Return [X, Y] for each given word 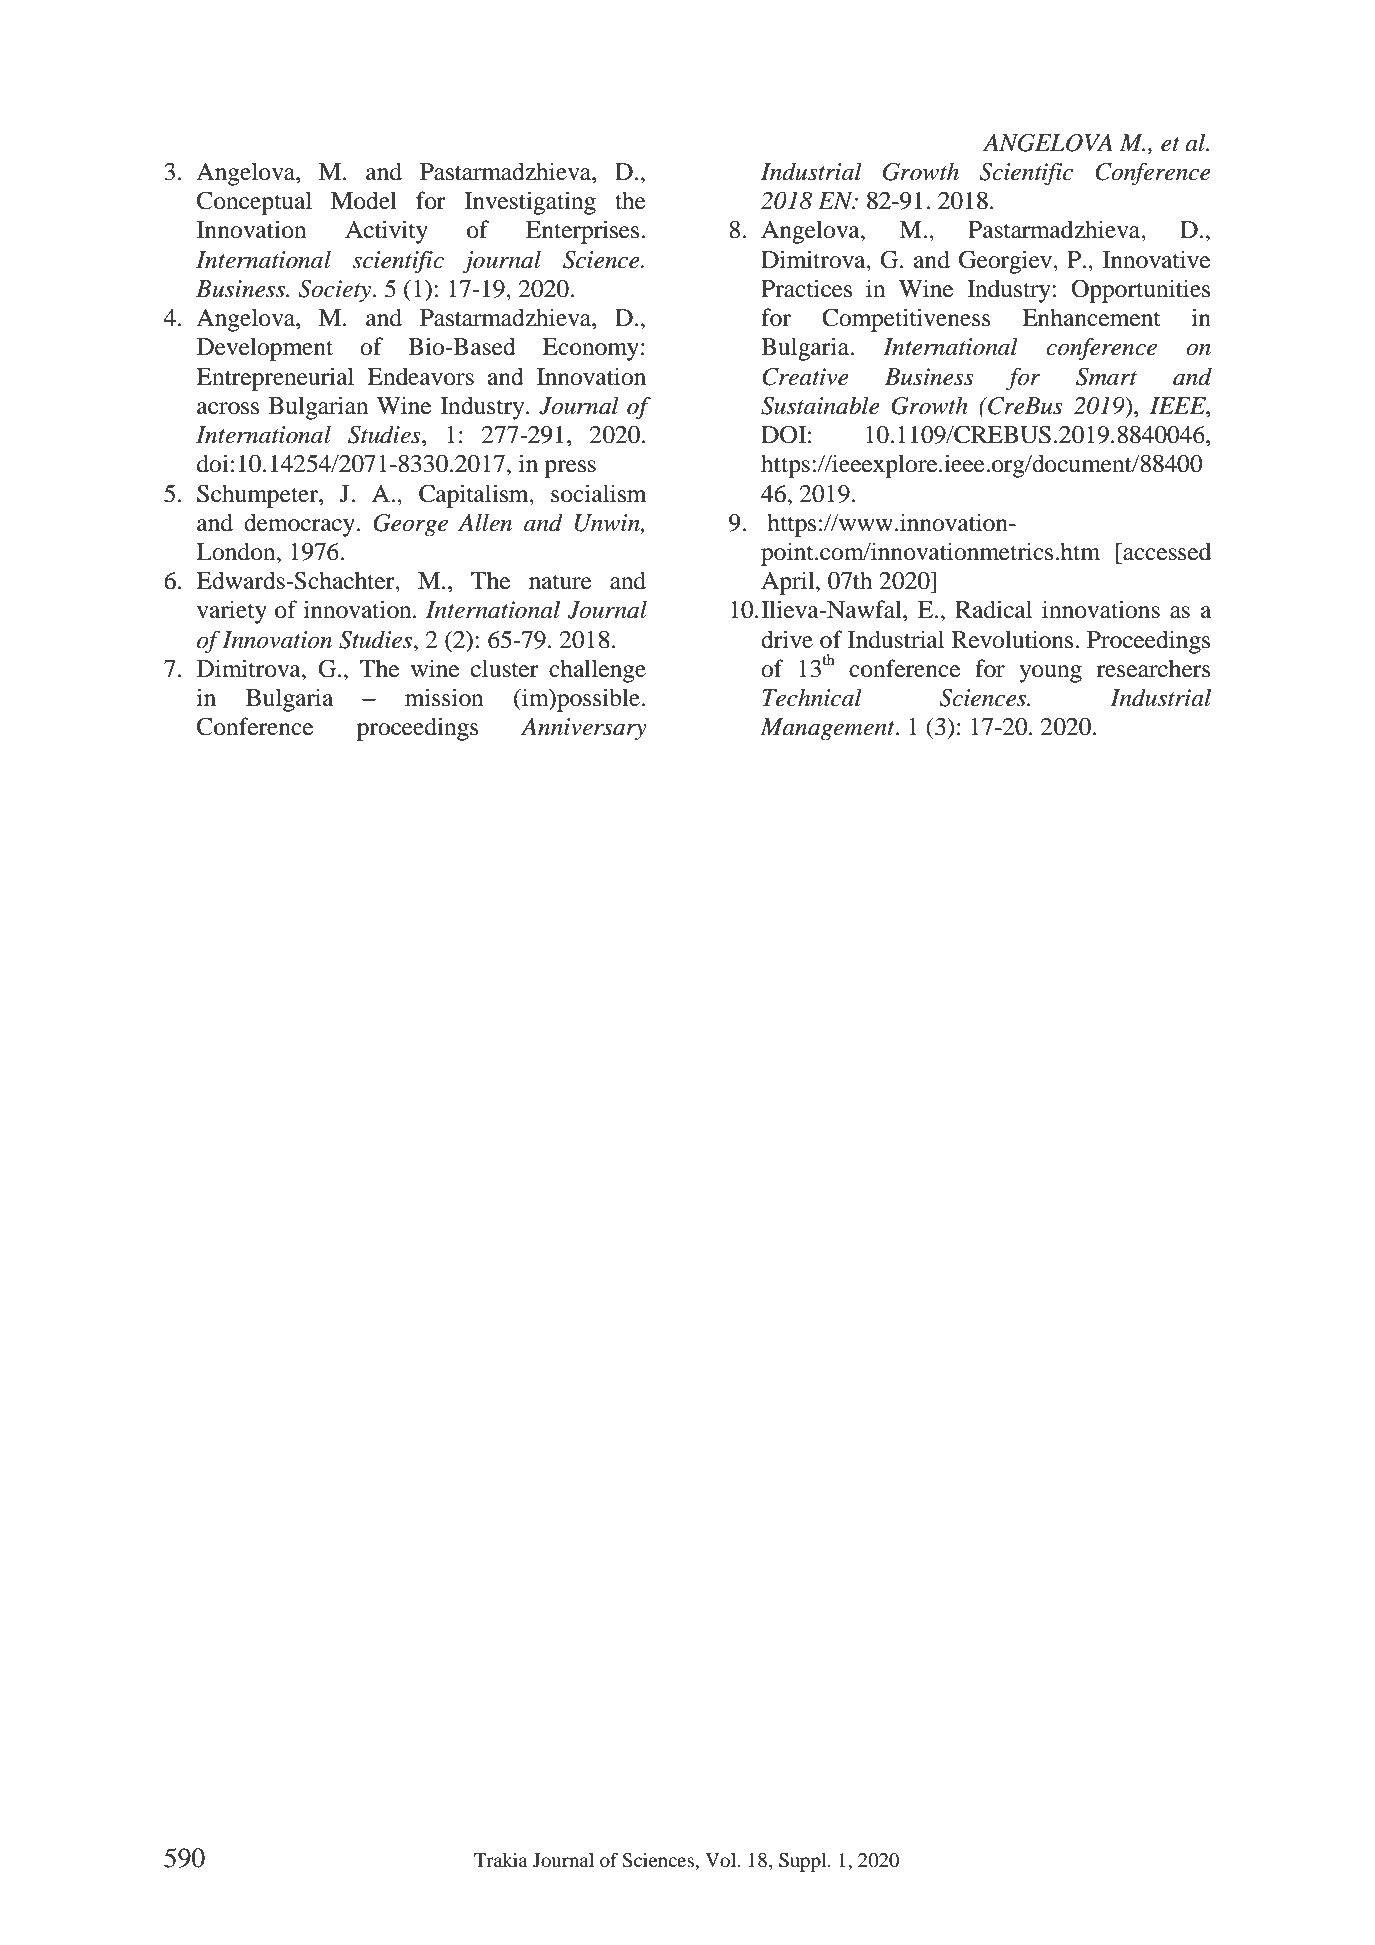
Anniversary [584, 729]
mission [444, 697]
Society [336, 291]
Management [828, 729]
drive [787, 639]
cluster [505, 668]
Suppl [804, 1862]
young [1050, 674]
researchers [1154, 668]
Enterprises [584, 232]
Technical [812, 697]
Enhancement [1091, 317]
